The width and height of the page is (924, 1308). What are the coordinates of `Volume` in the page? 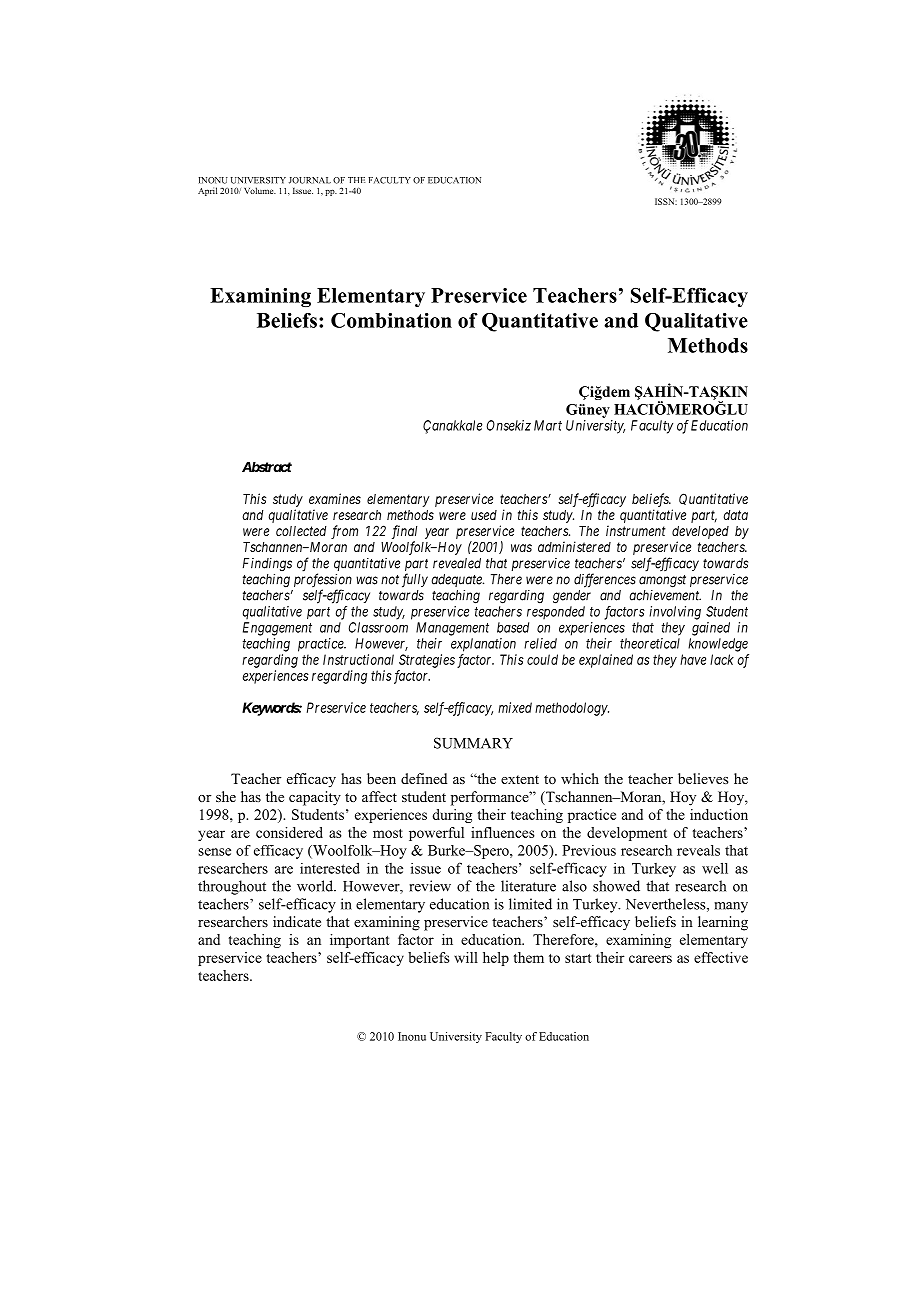 It's located at (260, 190).
